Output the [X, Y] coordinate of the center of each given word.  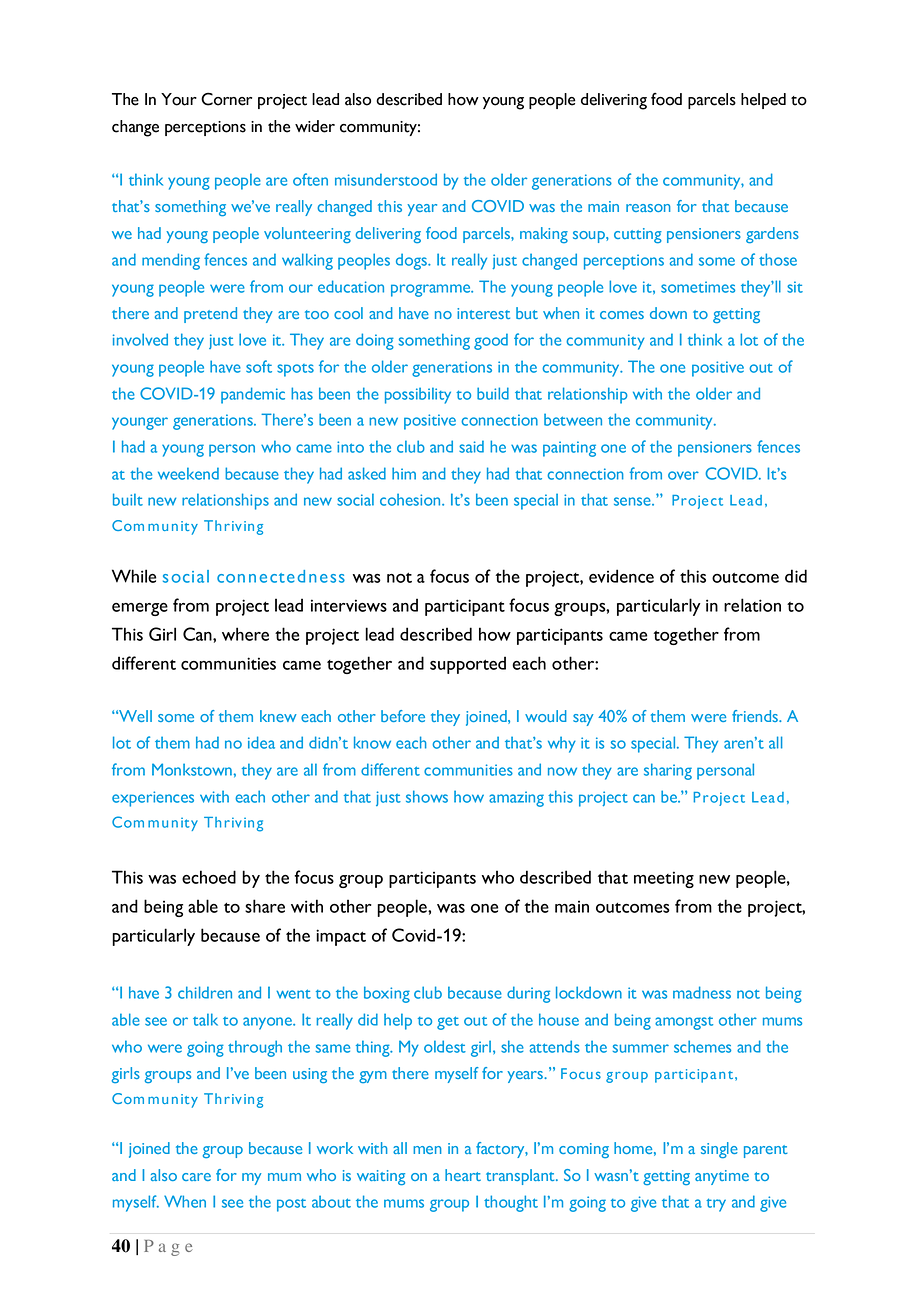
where [245, 634]
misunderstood [386, 179]
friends [756, 716]
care [196, 1177]
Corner [226, 99]
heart [463, 1175]
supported [468, 665]
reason [648, 208]
